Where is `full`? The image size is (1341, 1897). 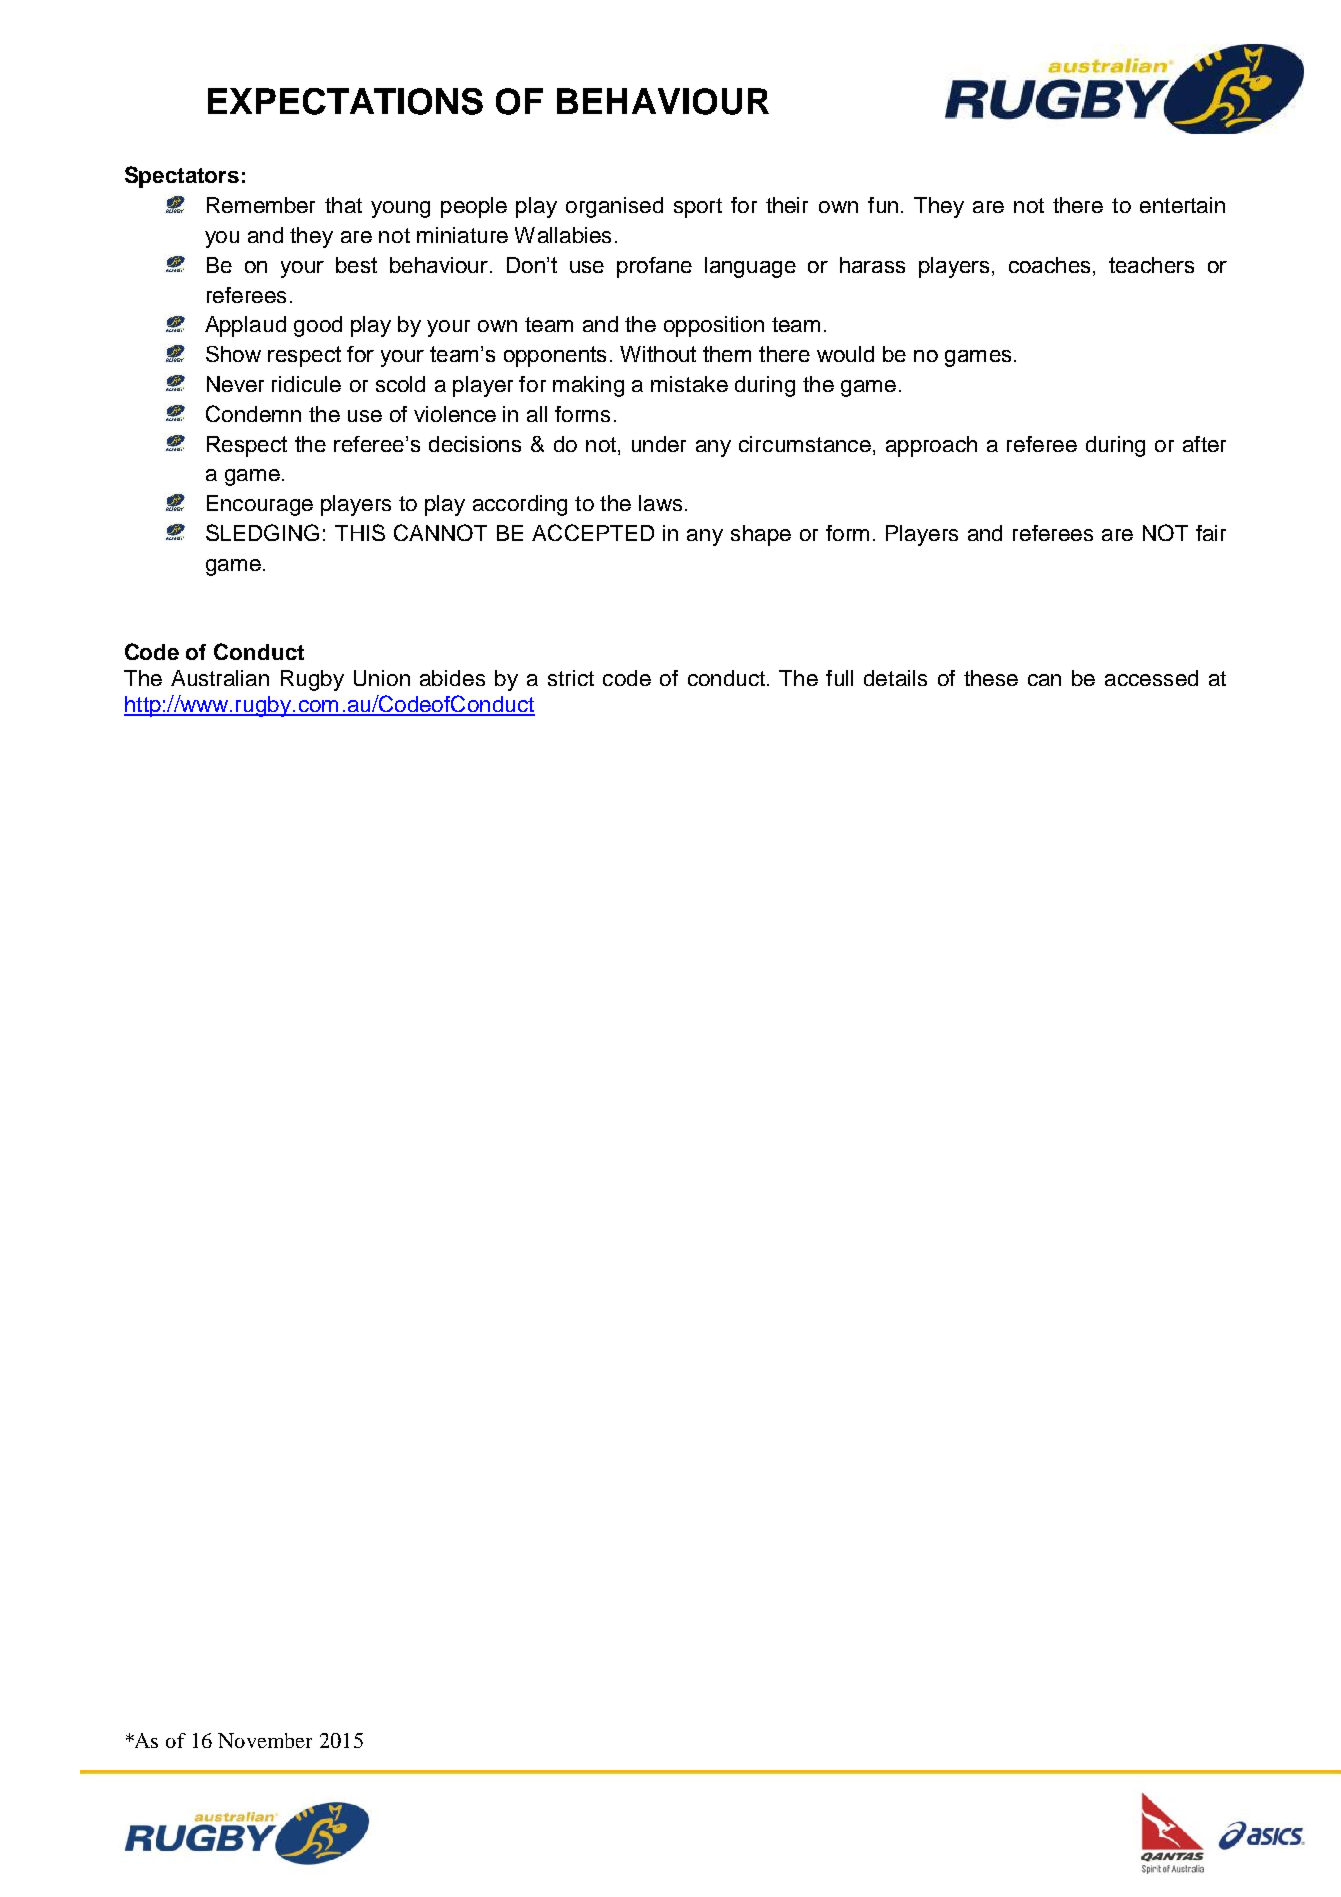
full is located at coordinates (839, 678).
